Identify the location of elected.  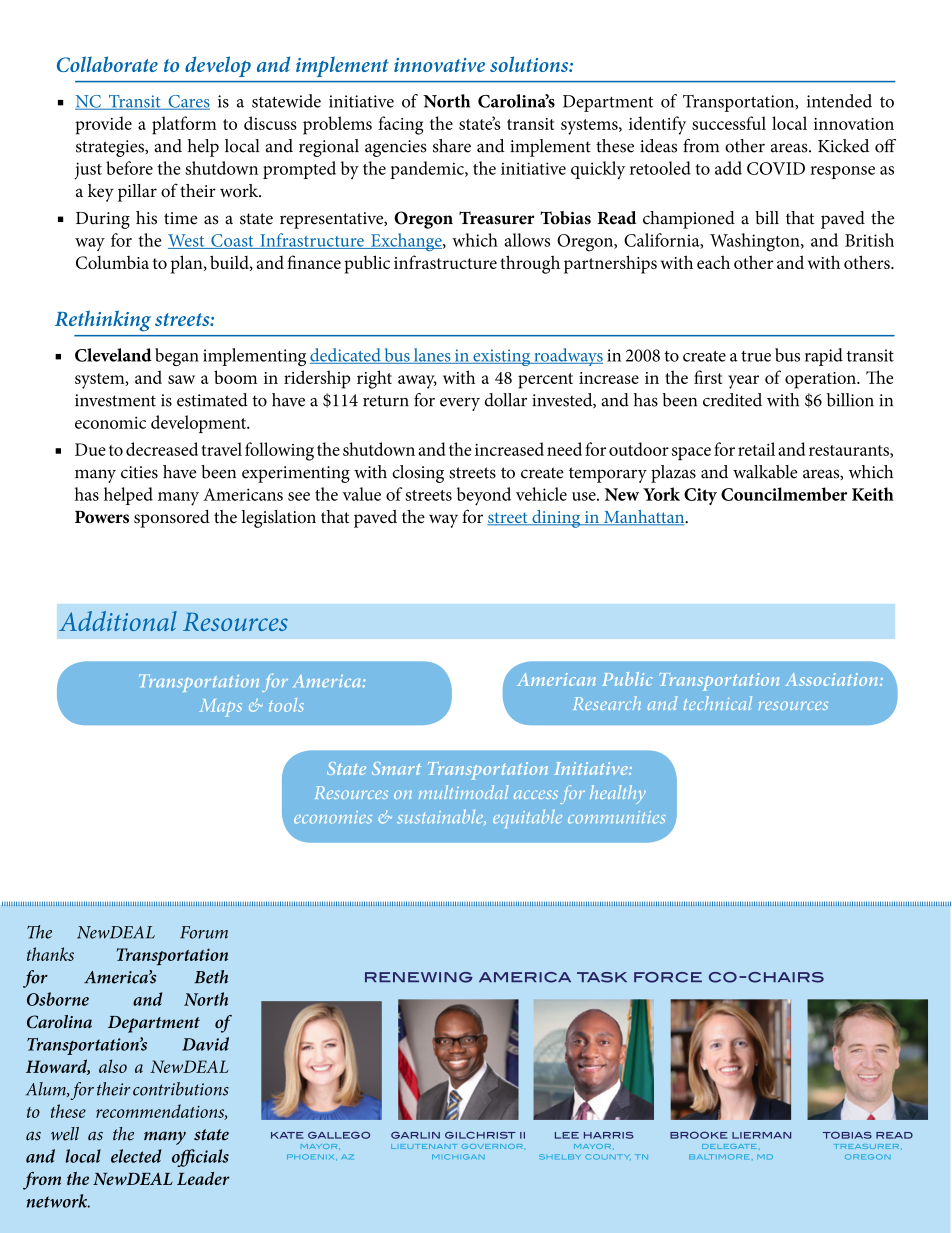
(136, 1156).
